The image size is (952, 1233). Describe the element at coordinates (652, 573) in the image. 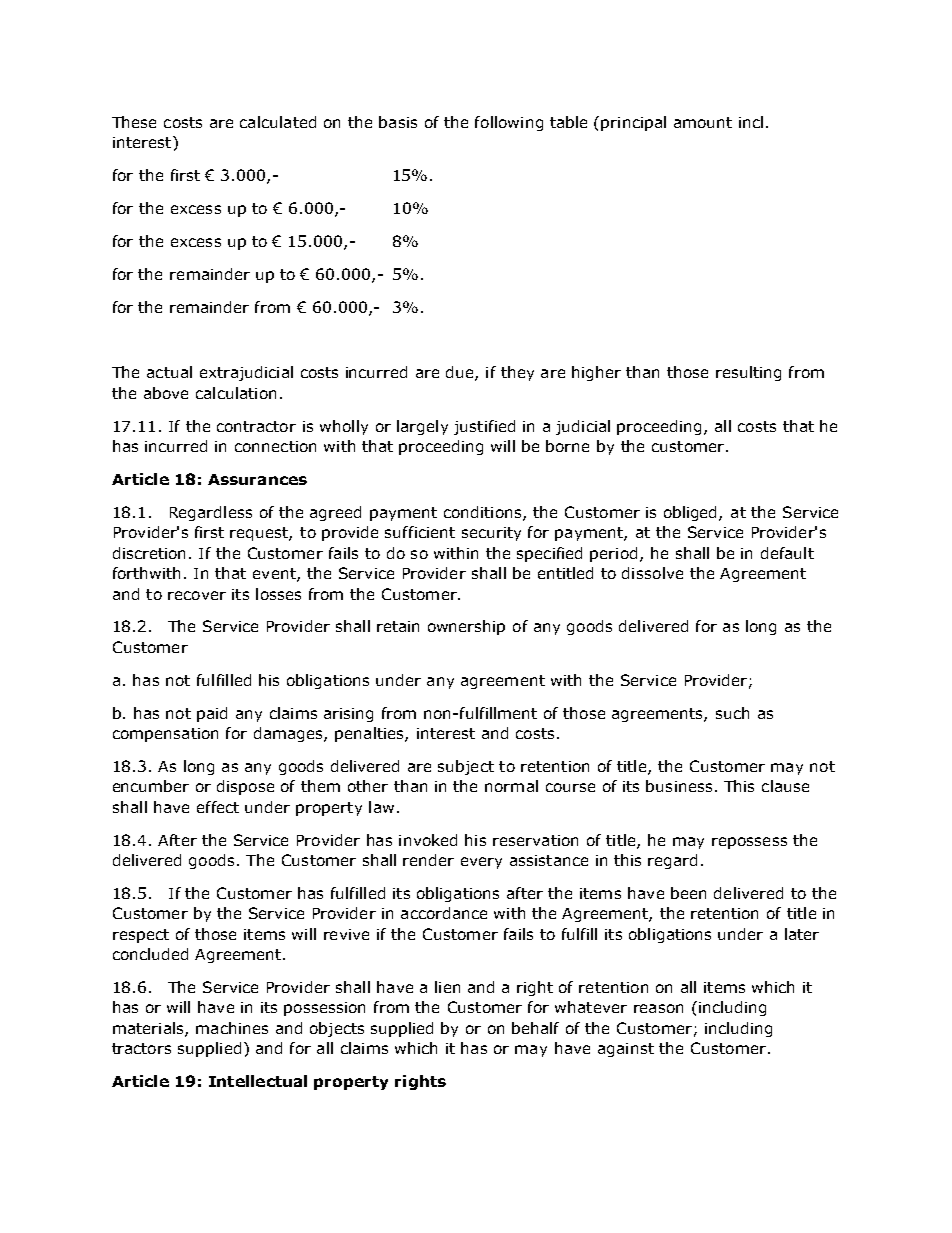

I see `dissolve` at that location.
